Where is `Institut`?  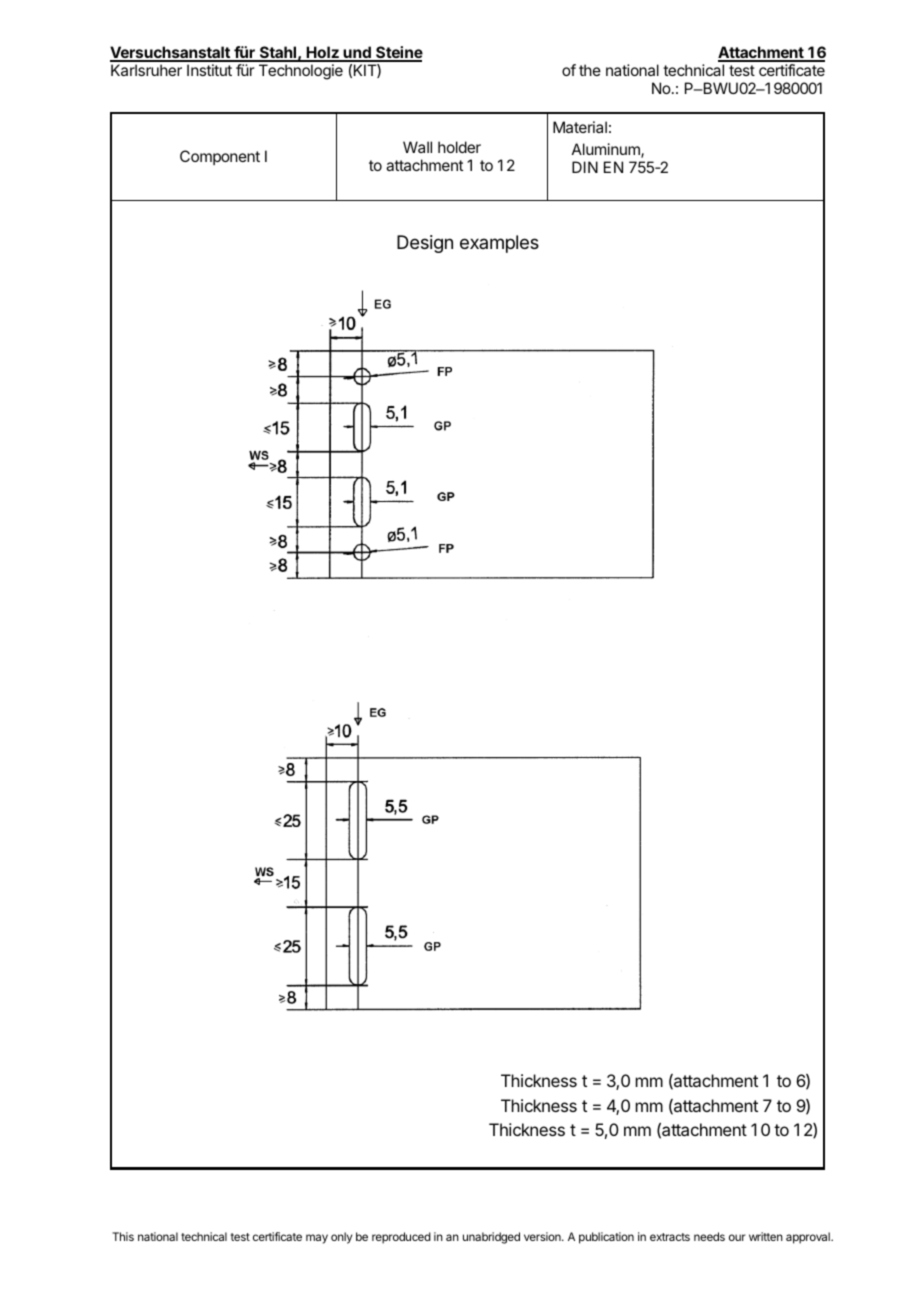
Institut is located at coordinates (209, 70).
